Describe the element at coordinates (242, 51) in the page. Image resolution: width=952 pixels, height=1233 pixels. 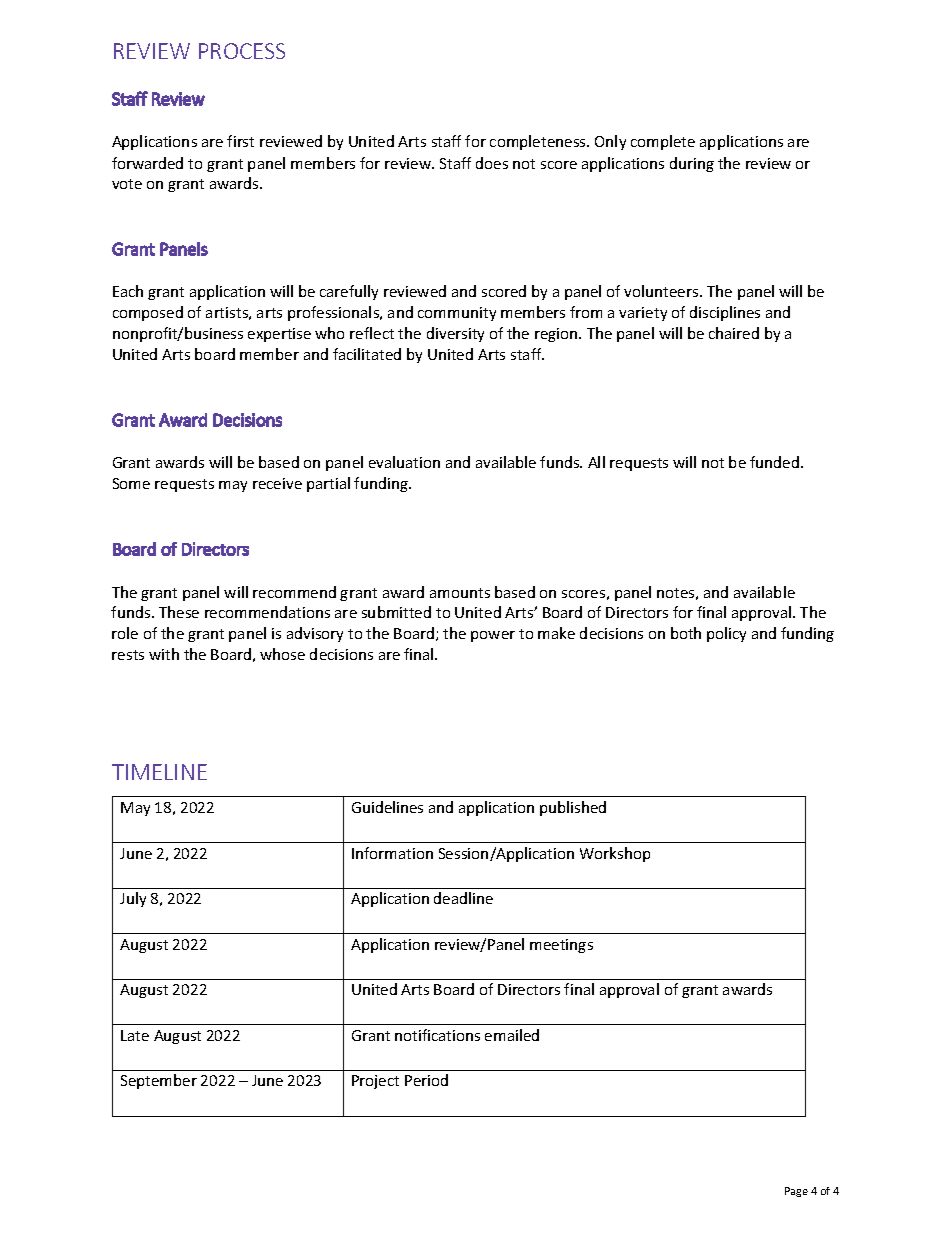
I see `PROCESS` at that location.
